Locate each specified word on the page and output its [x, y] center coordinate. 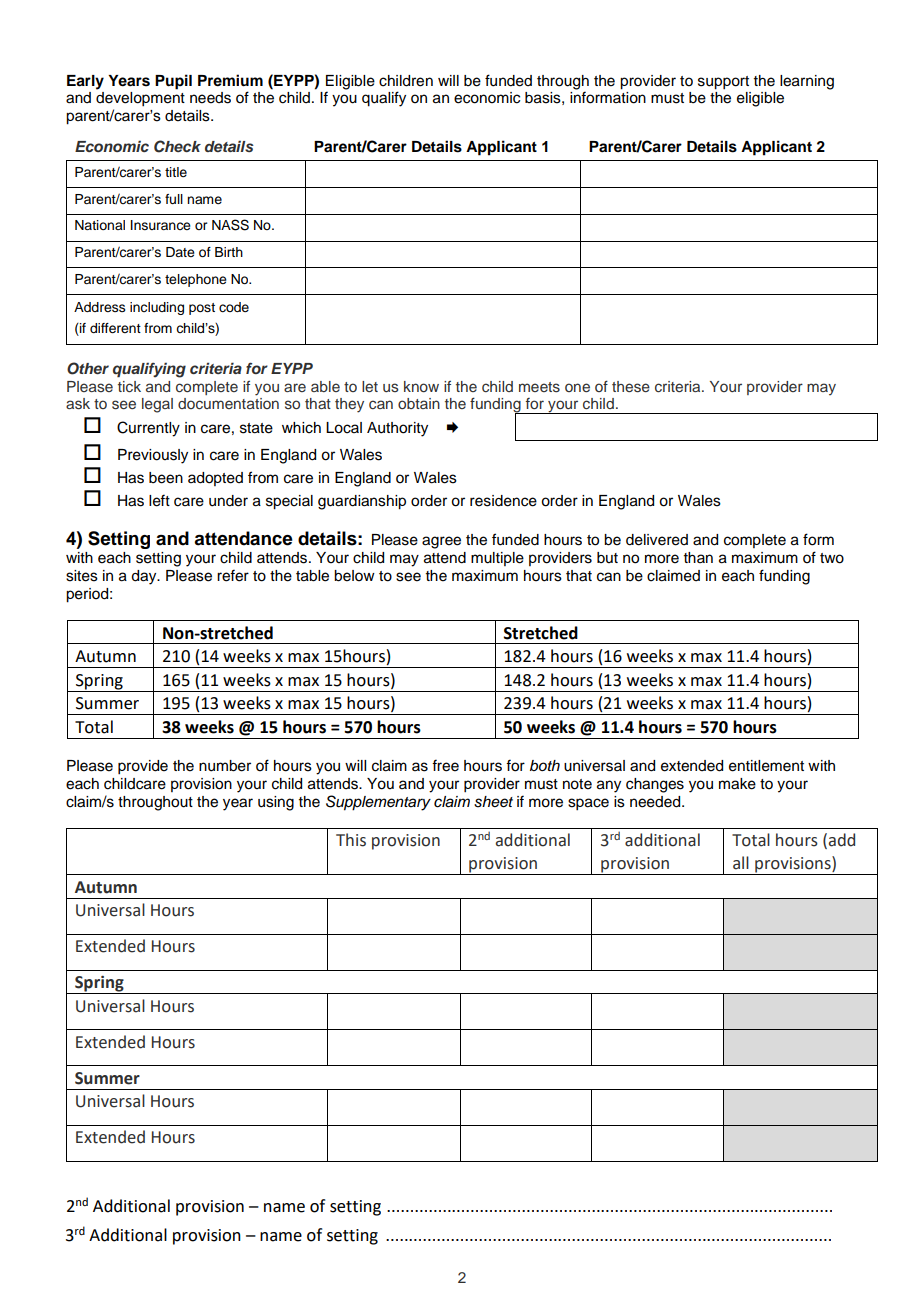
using [276, 803]
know [421, 386]
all [741, 863]
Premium [230, 80]
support [723, 83]
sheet [493, 802]
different [115, 328]
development [140, 99]
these [631, 387]
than [698, 557]
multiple [497, 559]
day [145, 577]
